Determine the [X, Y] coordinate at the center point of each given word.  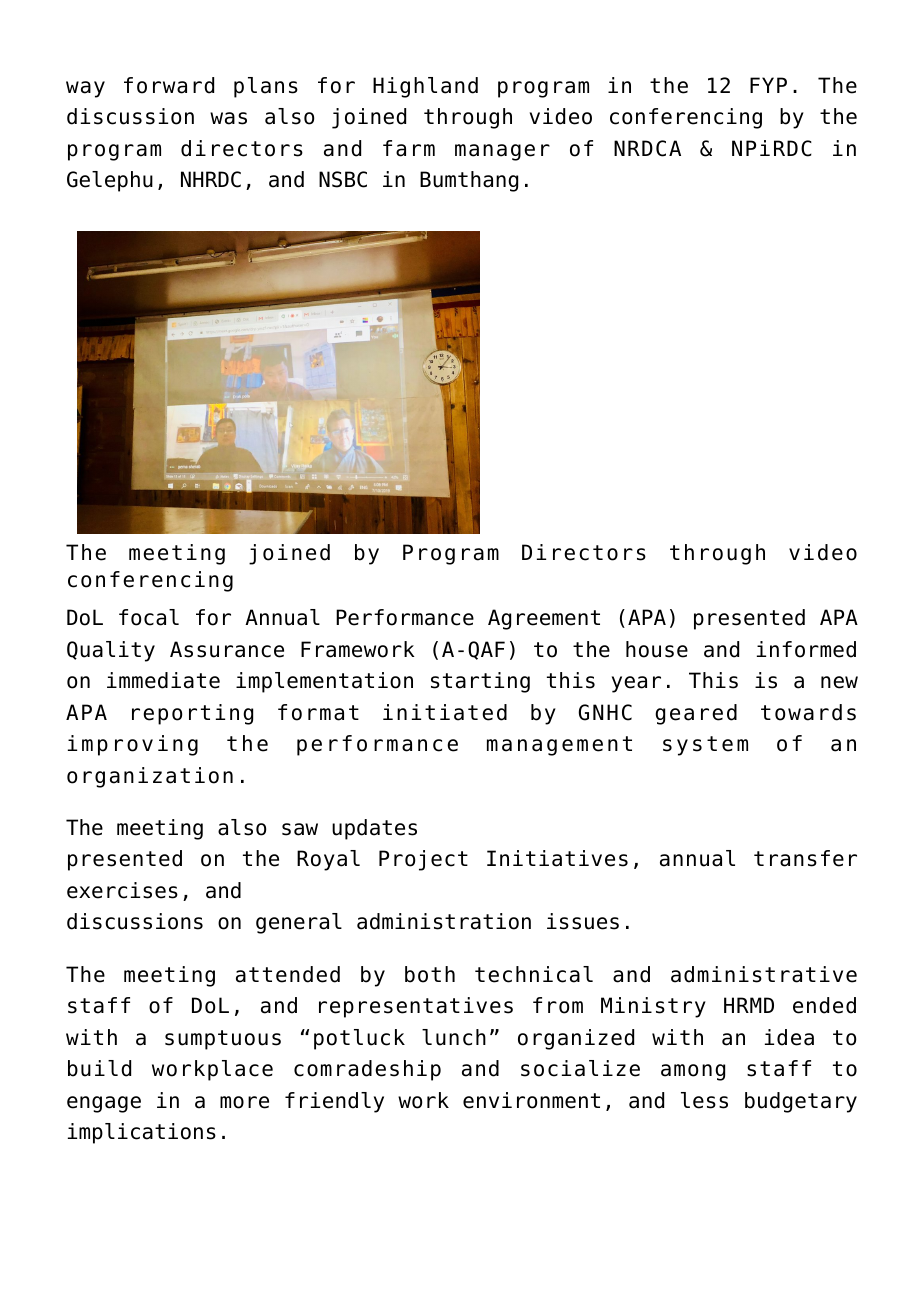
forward [169, 85]
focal [149, 617]
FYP [768, 85]
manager [502, 152]
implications [142, 1133]
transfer [805, 858]
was [228, 118]
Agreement [544, 619]
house [657, 649]
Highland [425, 87]
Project [423, 860]
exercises [122, 890]
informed [806, 649]
